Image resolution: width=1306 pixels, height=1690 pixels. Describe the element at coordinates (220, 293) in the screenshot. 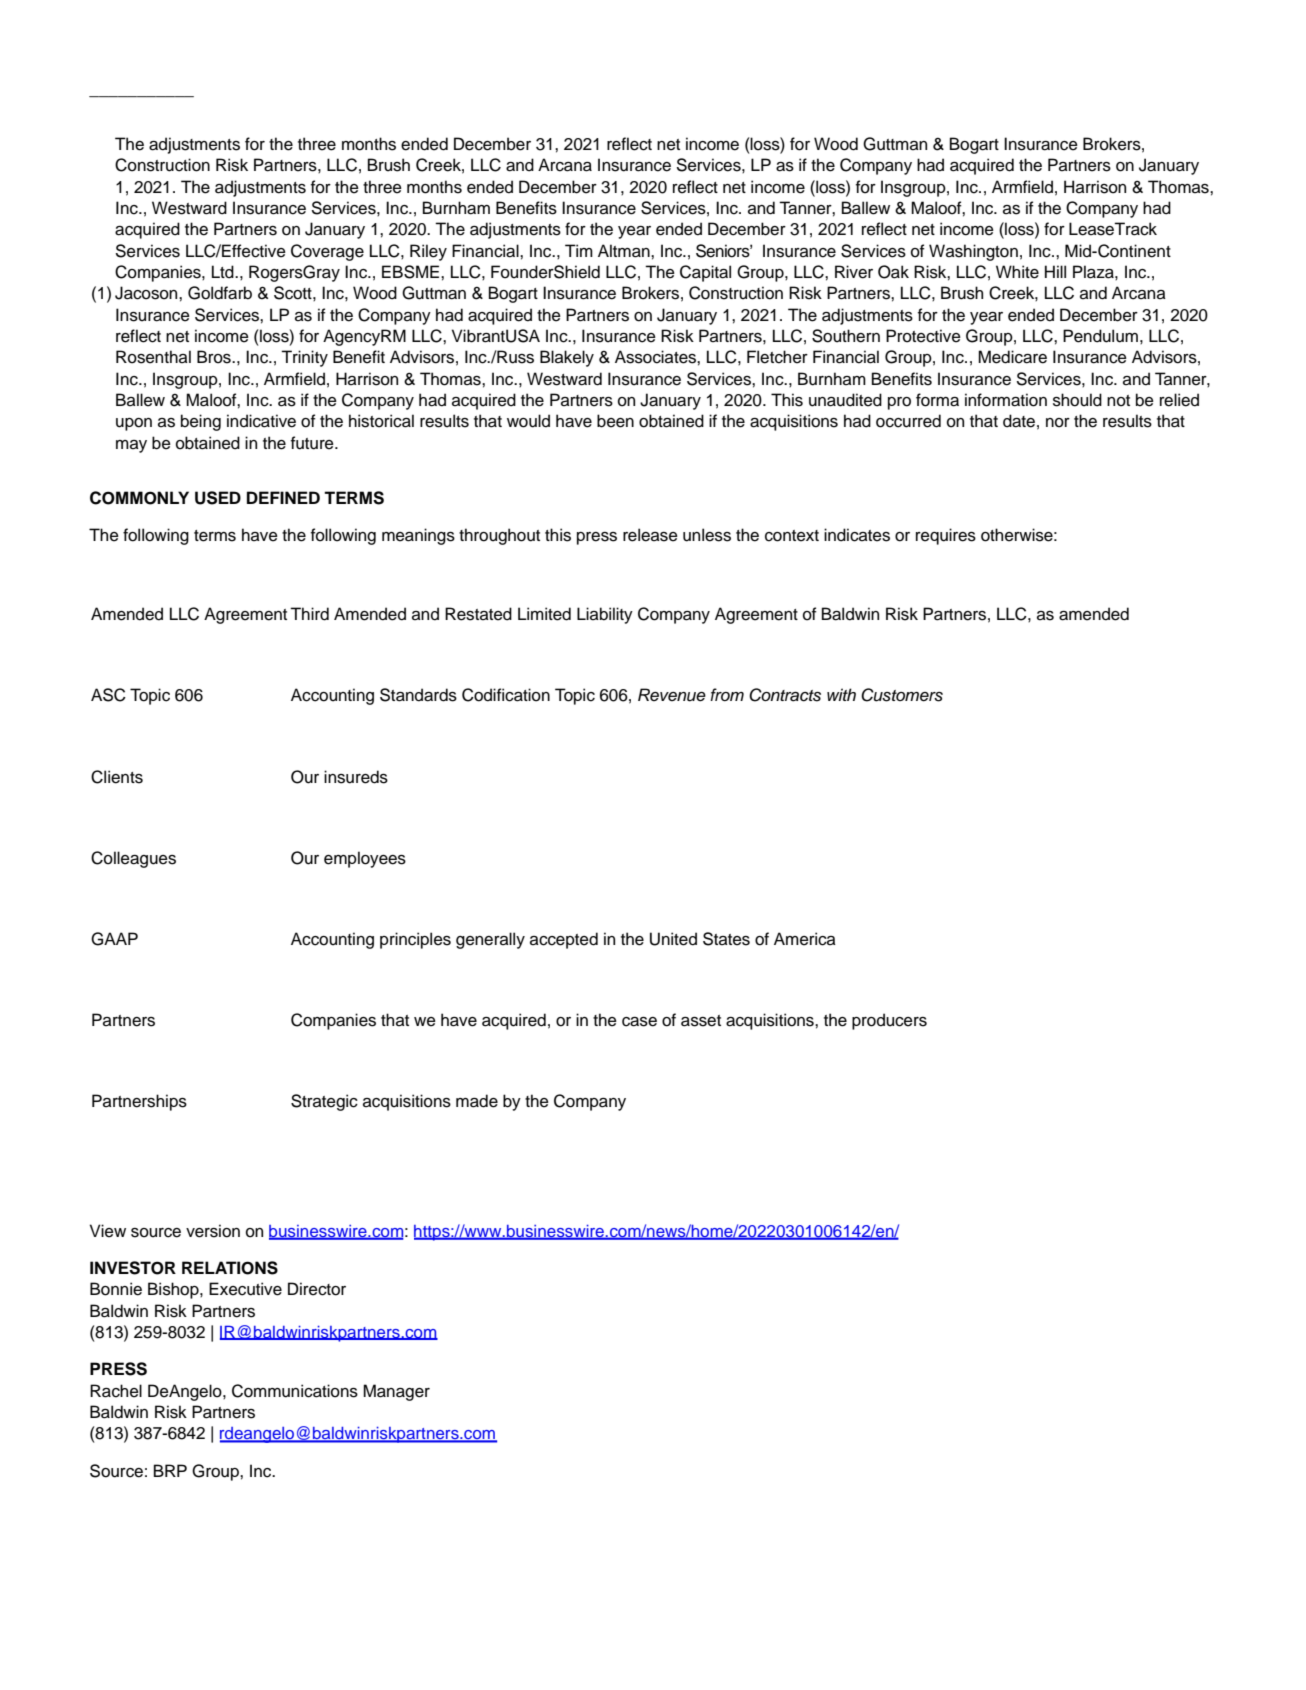

I see `Goldfarb` at that location.
